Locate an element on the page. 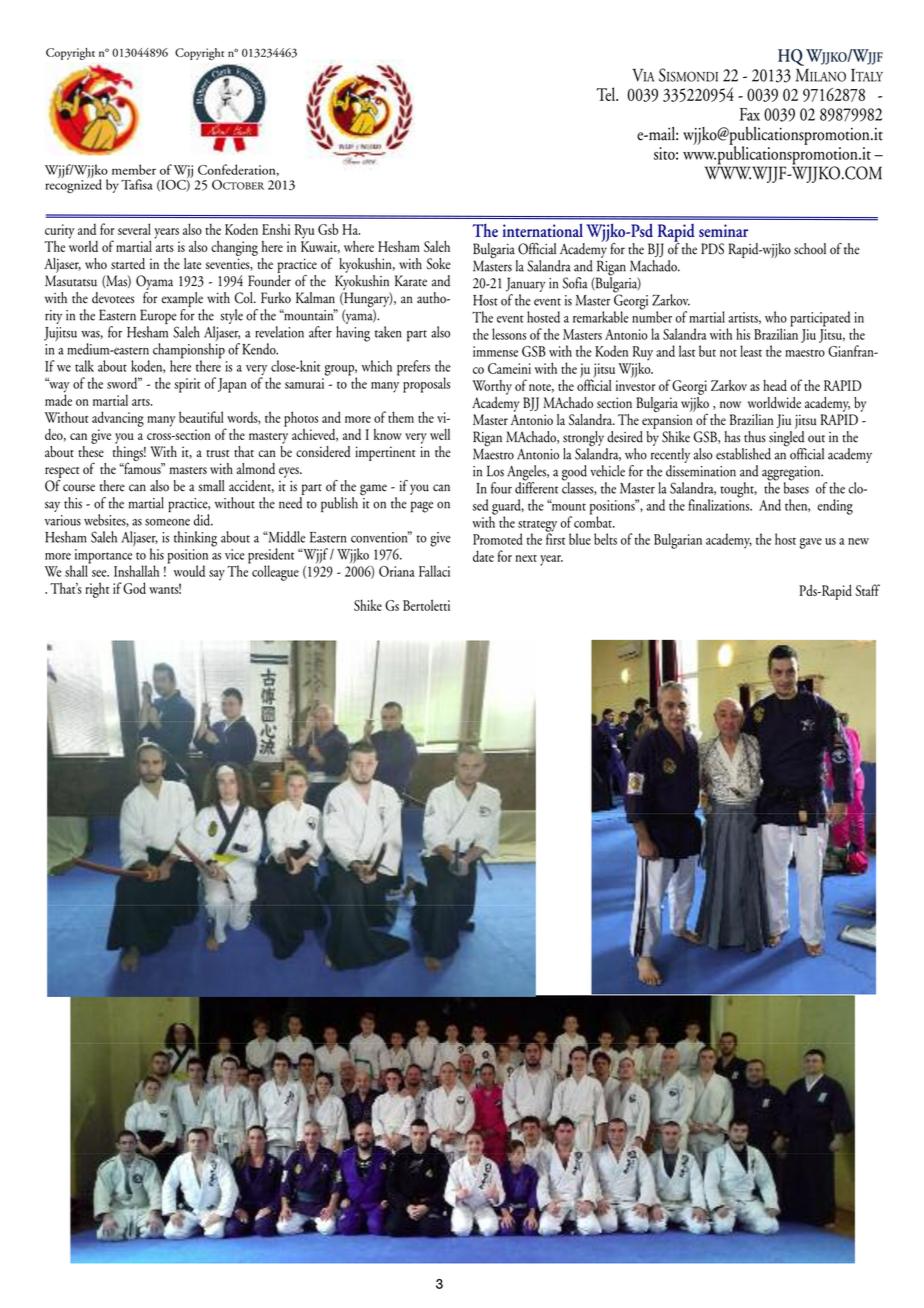  school is located at coordinates (810, 249).
